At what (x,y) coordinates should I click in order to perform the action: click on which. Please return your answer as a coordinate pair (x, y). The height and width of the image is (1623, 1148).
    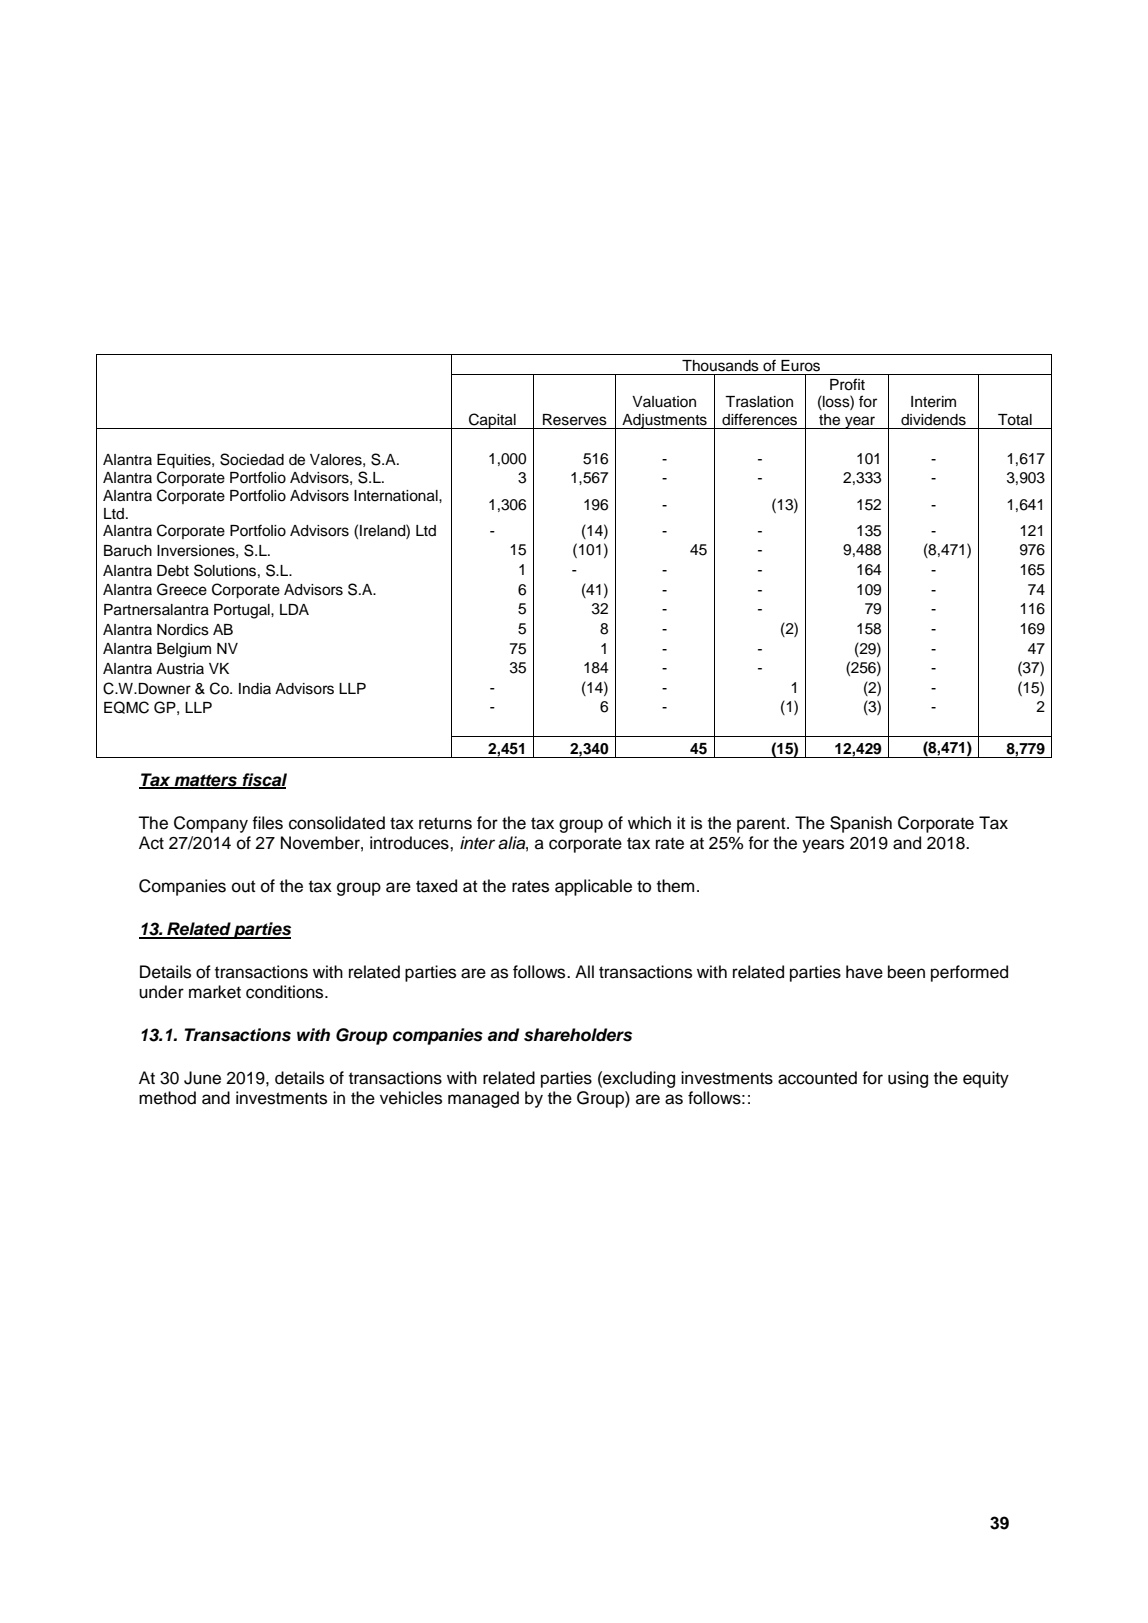
    Looking at the image, I should click on (649, 823).
